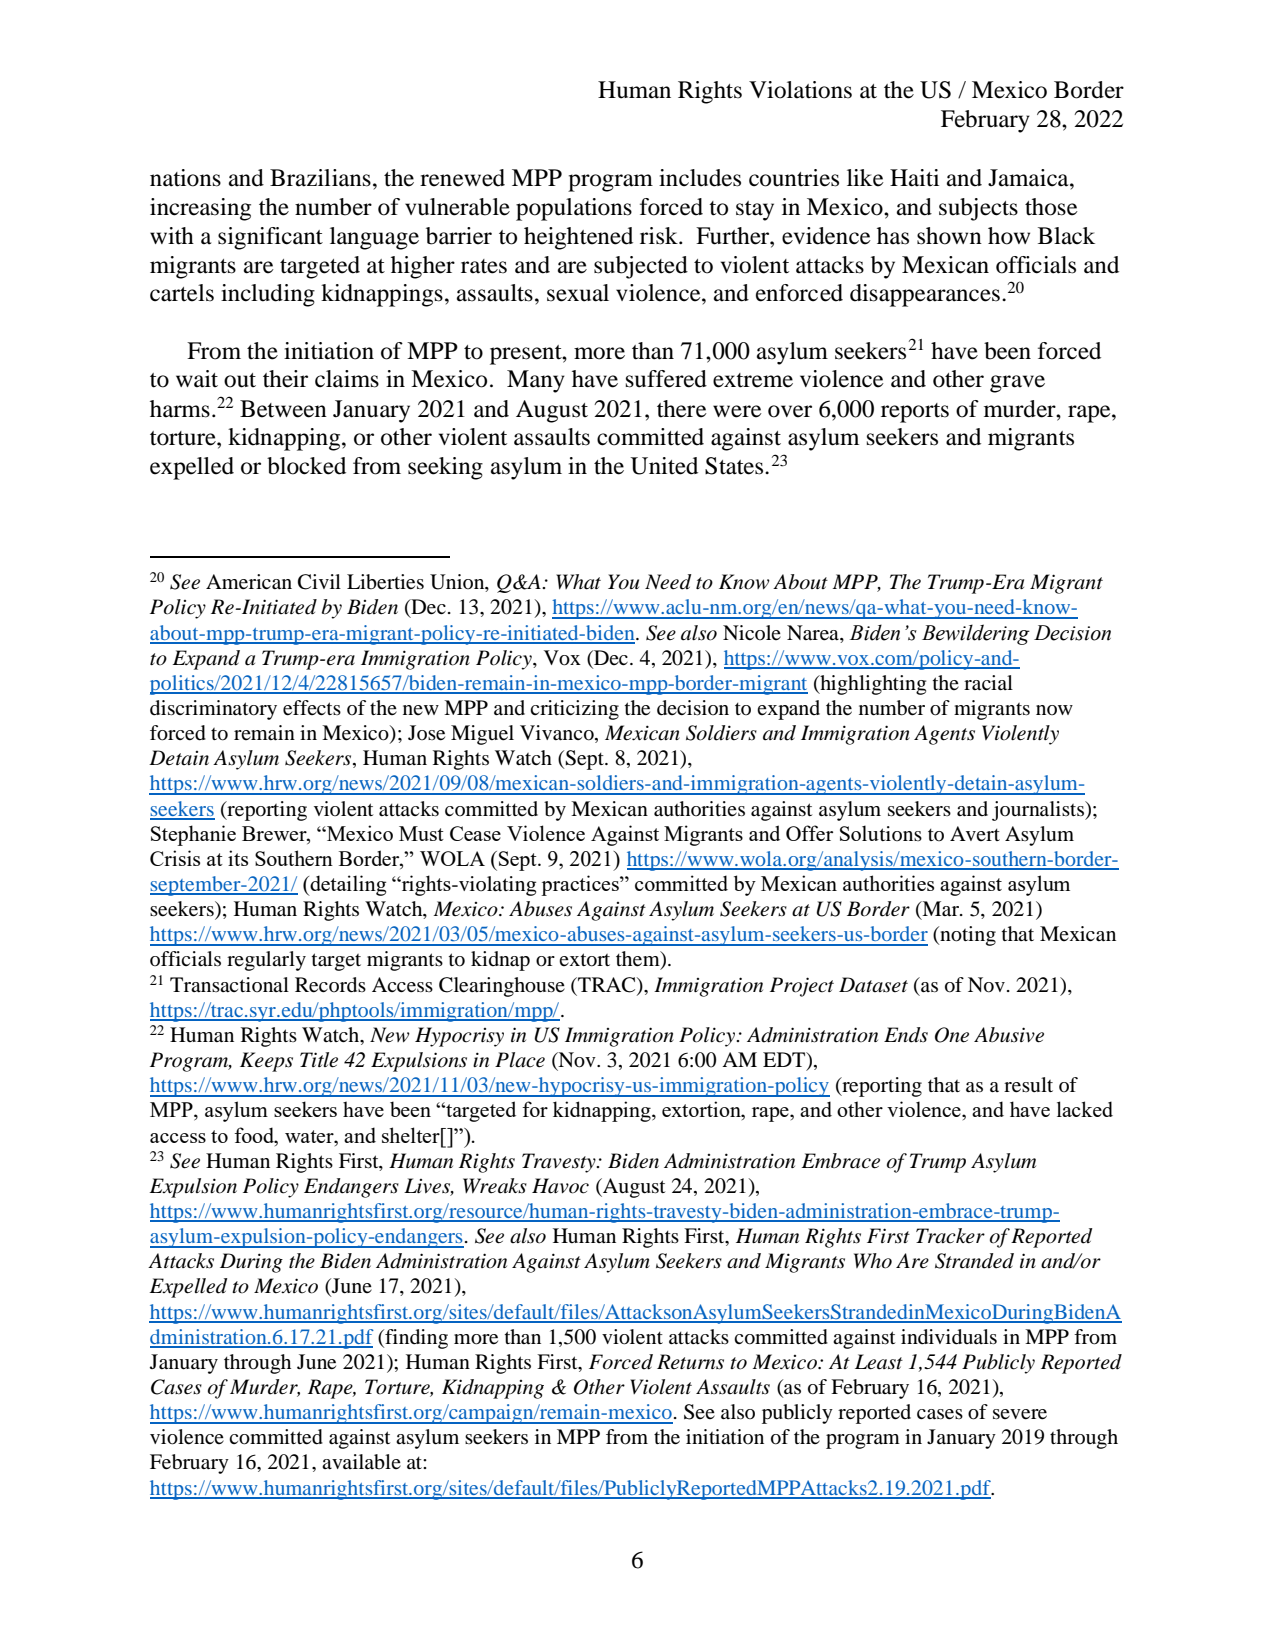 The image size is (1274, 1649). I want to click on Brazilians, so click(320, 178).
